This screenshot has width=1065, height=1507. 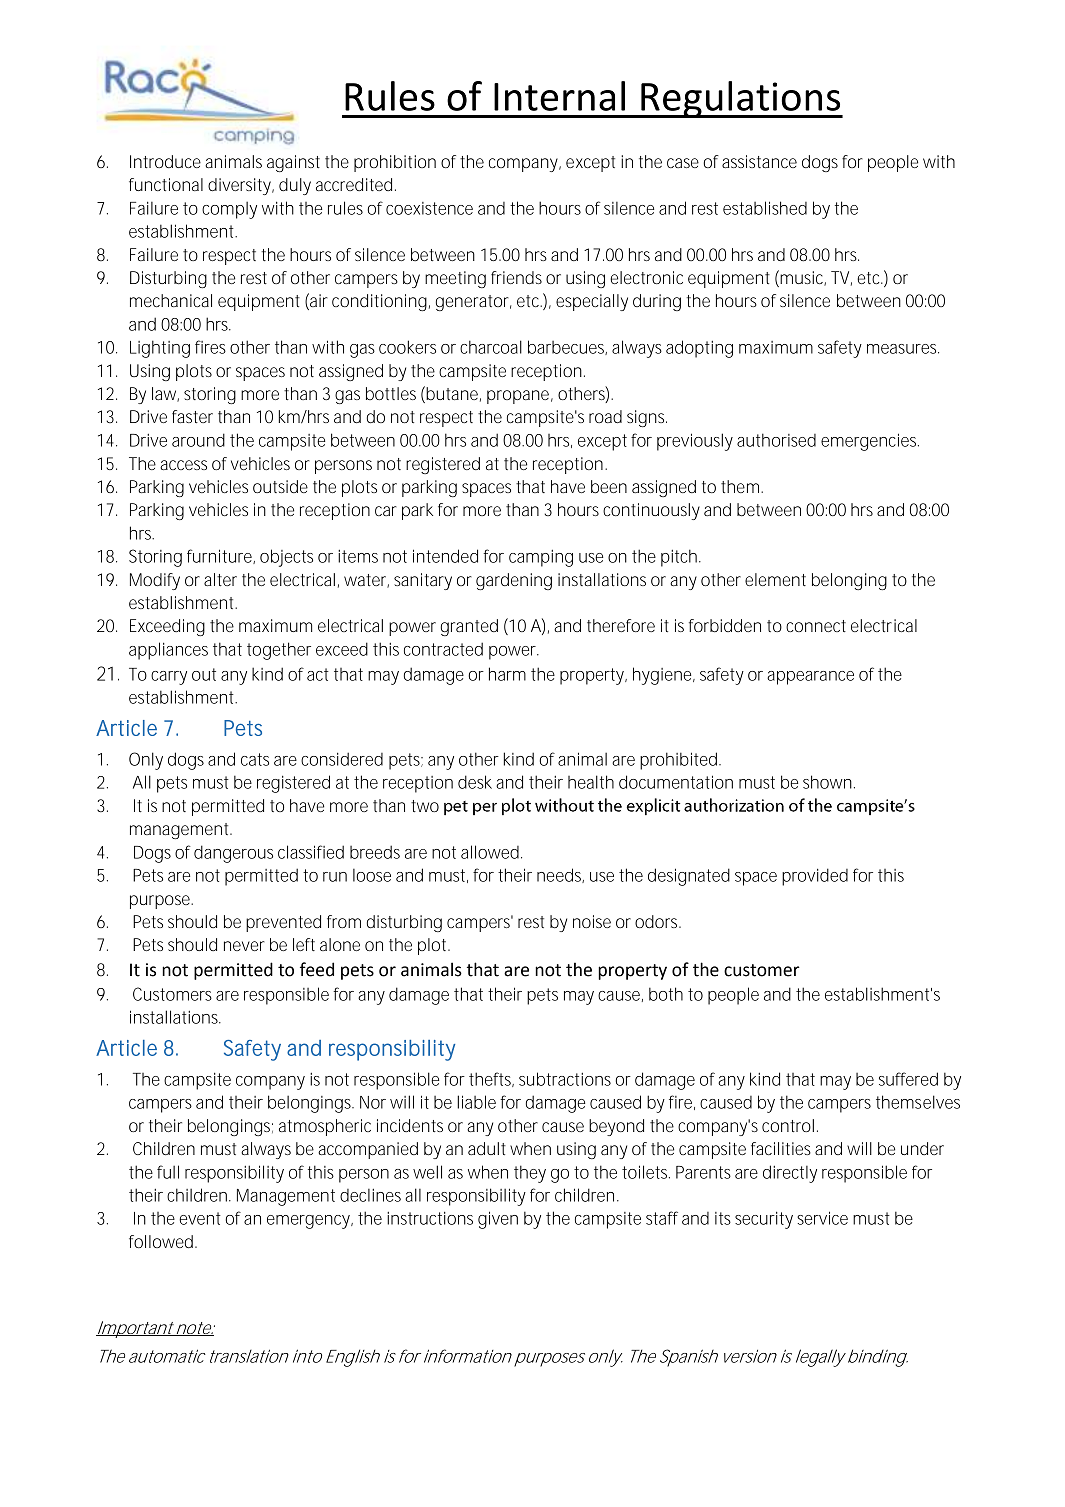 What do you see at coordinates (279, 651) in the screenshot?
I see `together` at bounding box center [279, 651].
